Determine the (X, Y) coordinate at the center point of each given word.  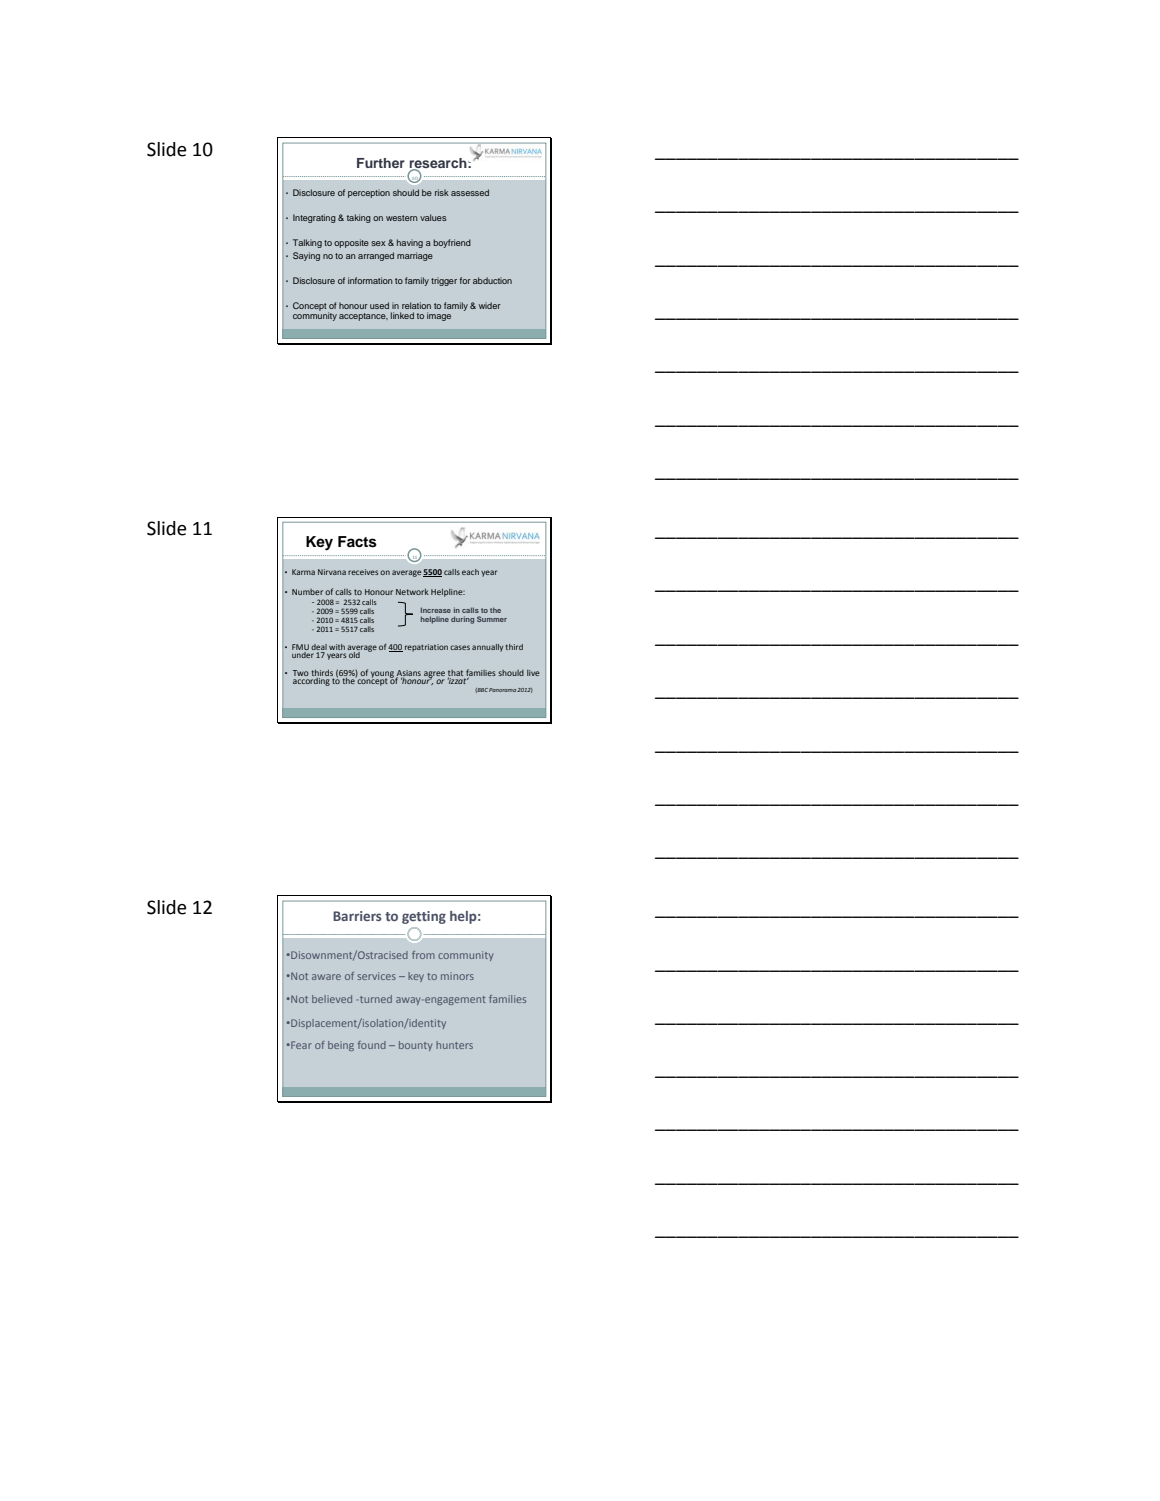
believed (332, 999)
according (312, 680)
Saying (306, 256)
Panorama (502, 690)
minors (457, 976)
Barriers (357, 916)
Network (412, 592)
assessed (470, 192)
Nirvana (332, 572)
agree (433, 675)
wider (490, 305)
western (401, 218)
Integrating (314, 218)
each (470, 572)
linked (402, 315)
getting (424, 917)
